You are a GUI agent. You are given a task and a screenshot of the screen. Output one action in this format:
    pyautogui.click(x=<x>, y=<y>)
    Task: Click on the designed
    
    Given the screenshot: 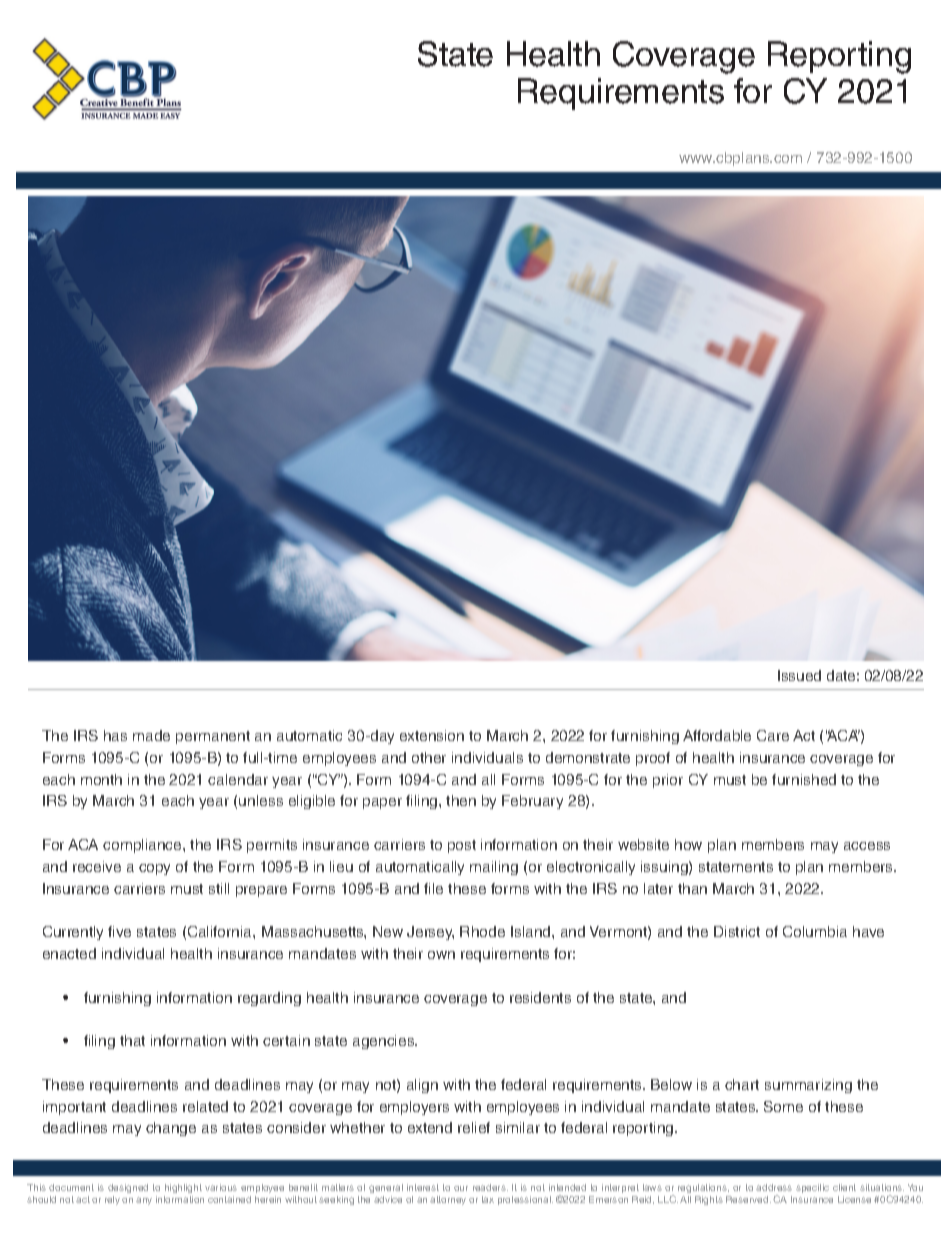 What is the action you would take?
    pyautogui.click(x=128, y=1188)
